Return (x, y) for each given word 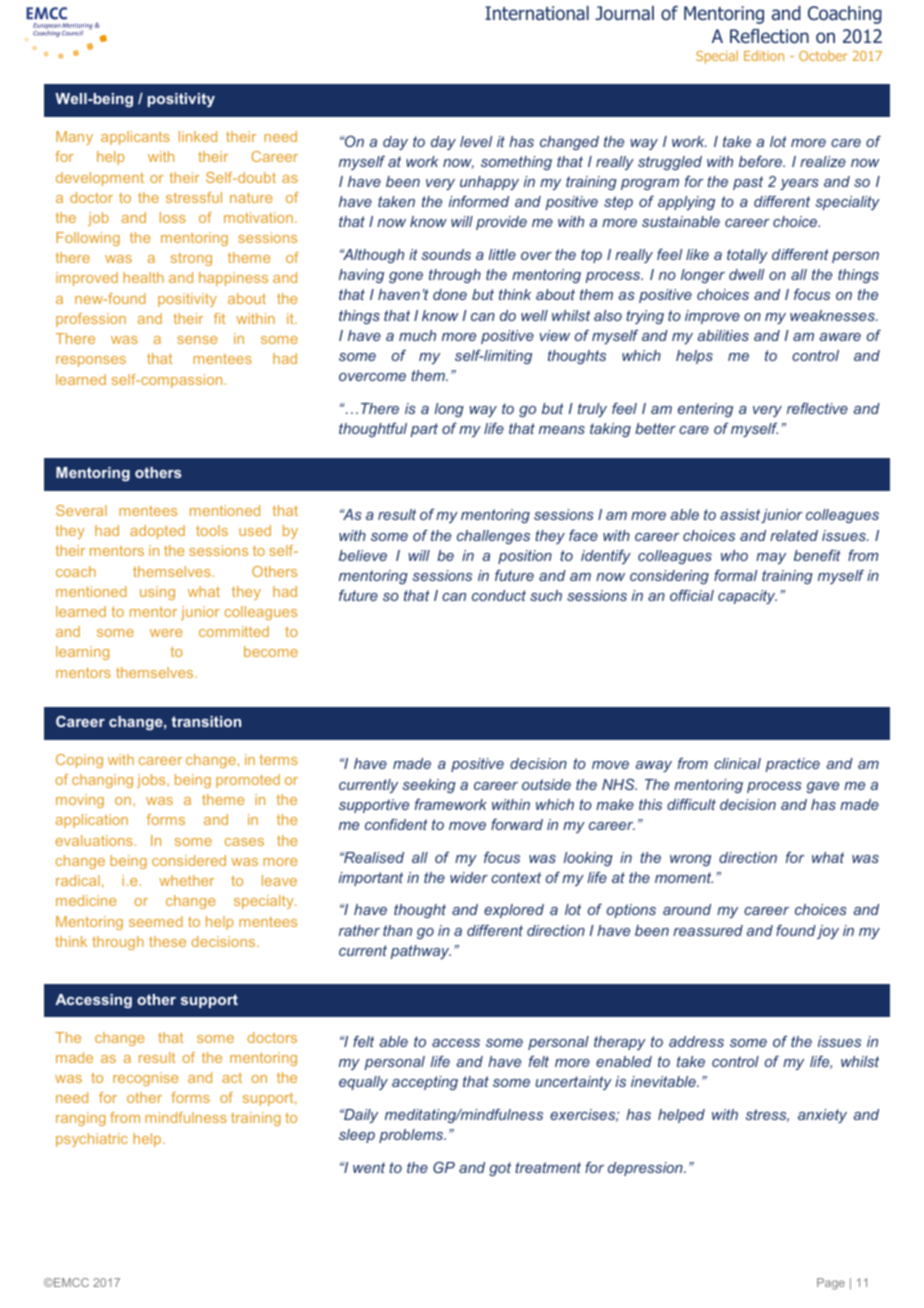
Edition (764, 55)
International (537, 13)
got (500, 1169)
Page (831, 1284)
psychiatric (92, 1140)
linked (198, 136)
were (166, 633)
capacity (747, 597)
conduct (499, 595)
